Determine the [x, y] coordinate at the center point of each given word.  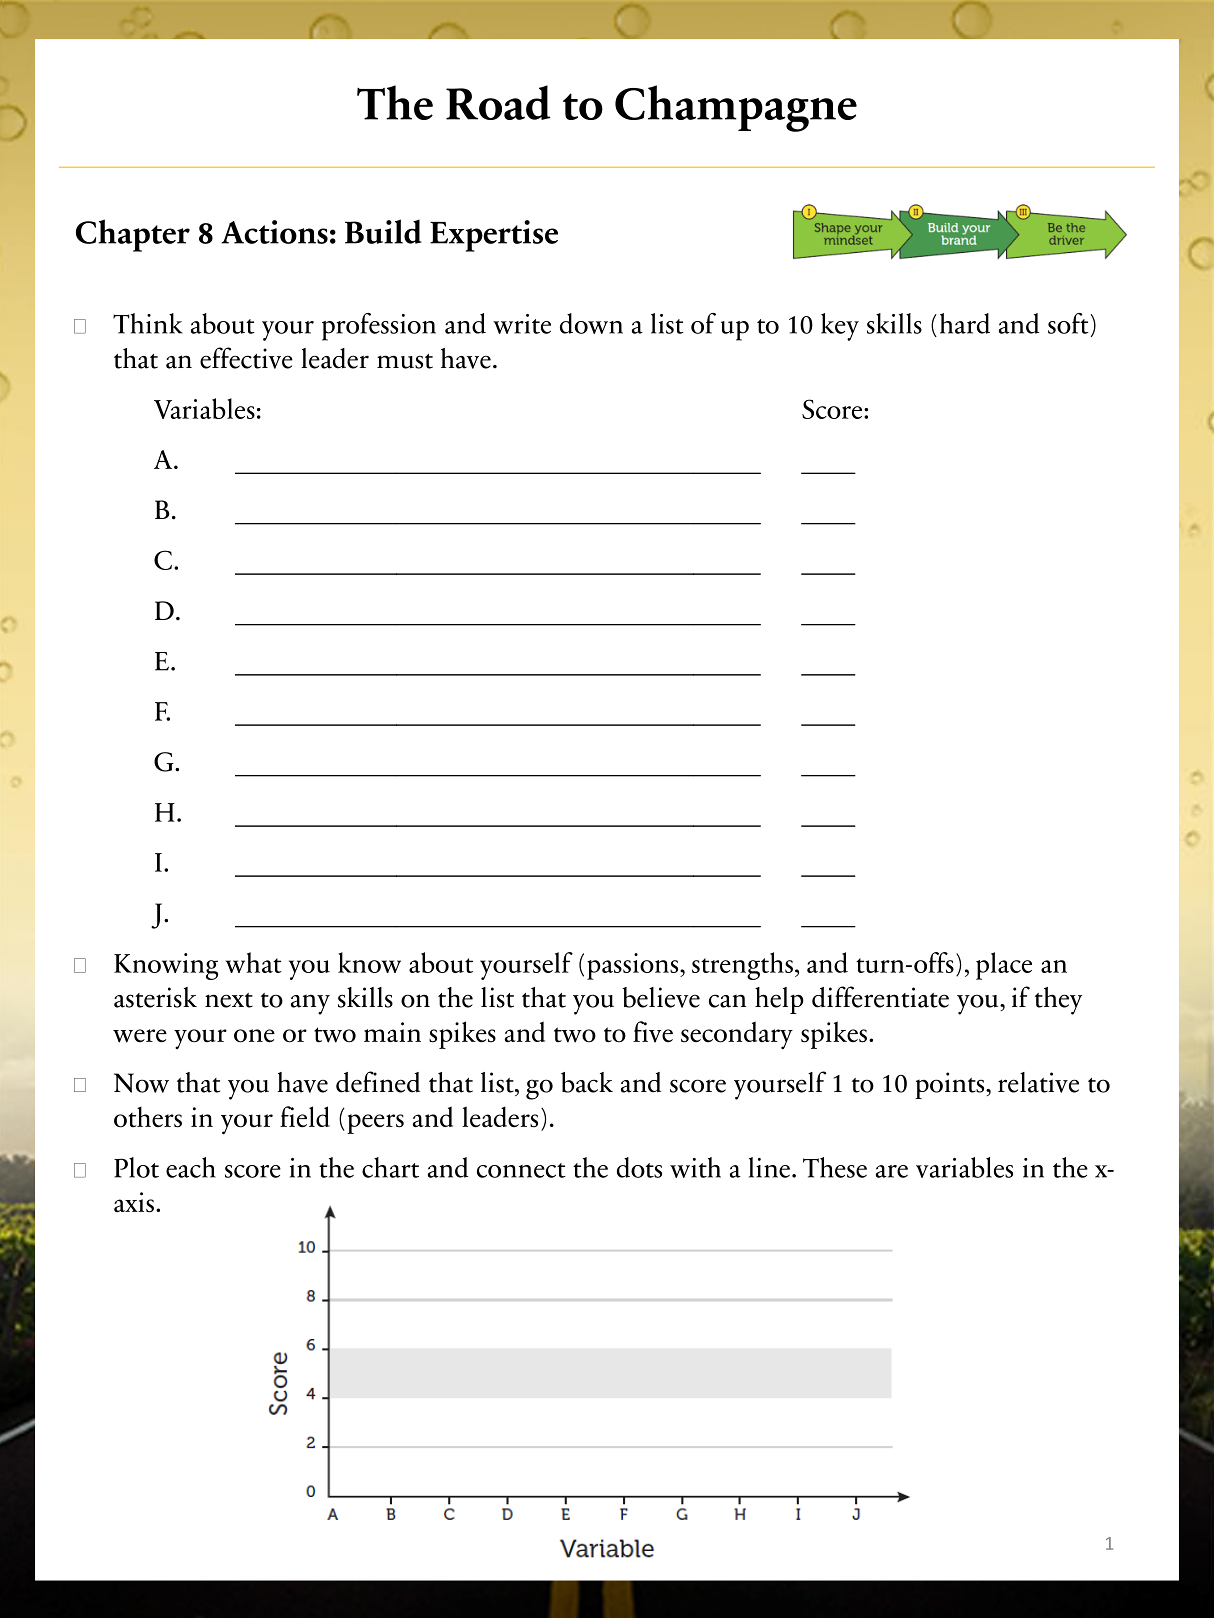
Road [498, 102]
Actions [274, 232]
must [405, 361]
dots [639, 1167]
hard [965, 323]
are [892, 1171]
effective [246, 358]
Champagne [736, 108]
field [305, 1117]
